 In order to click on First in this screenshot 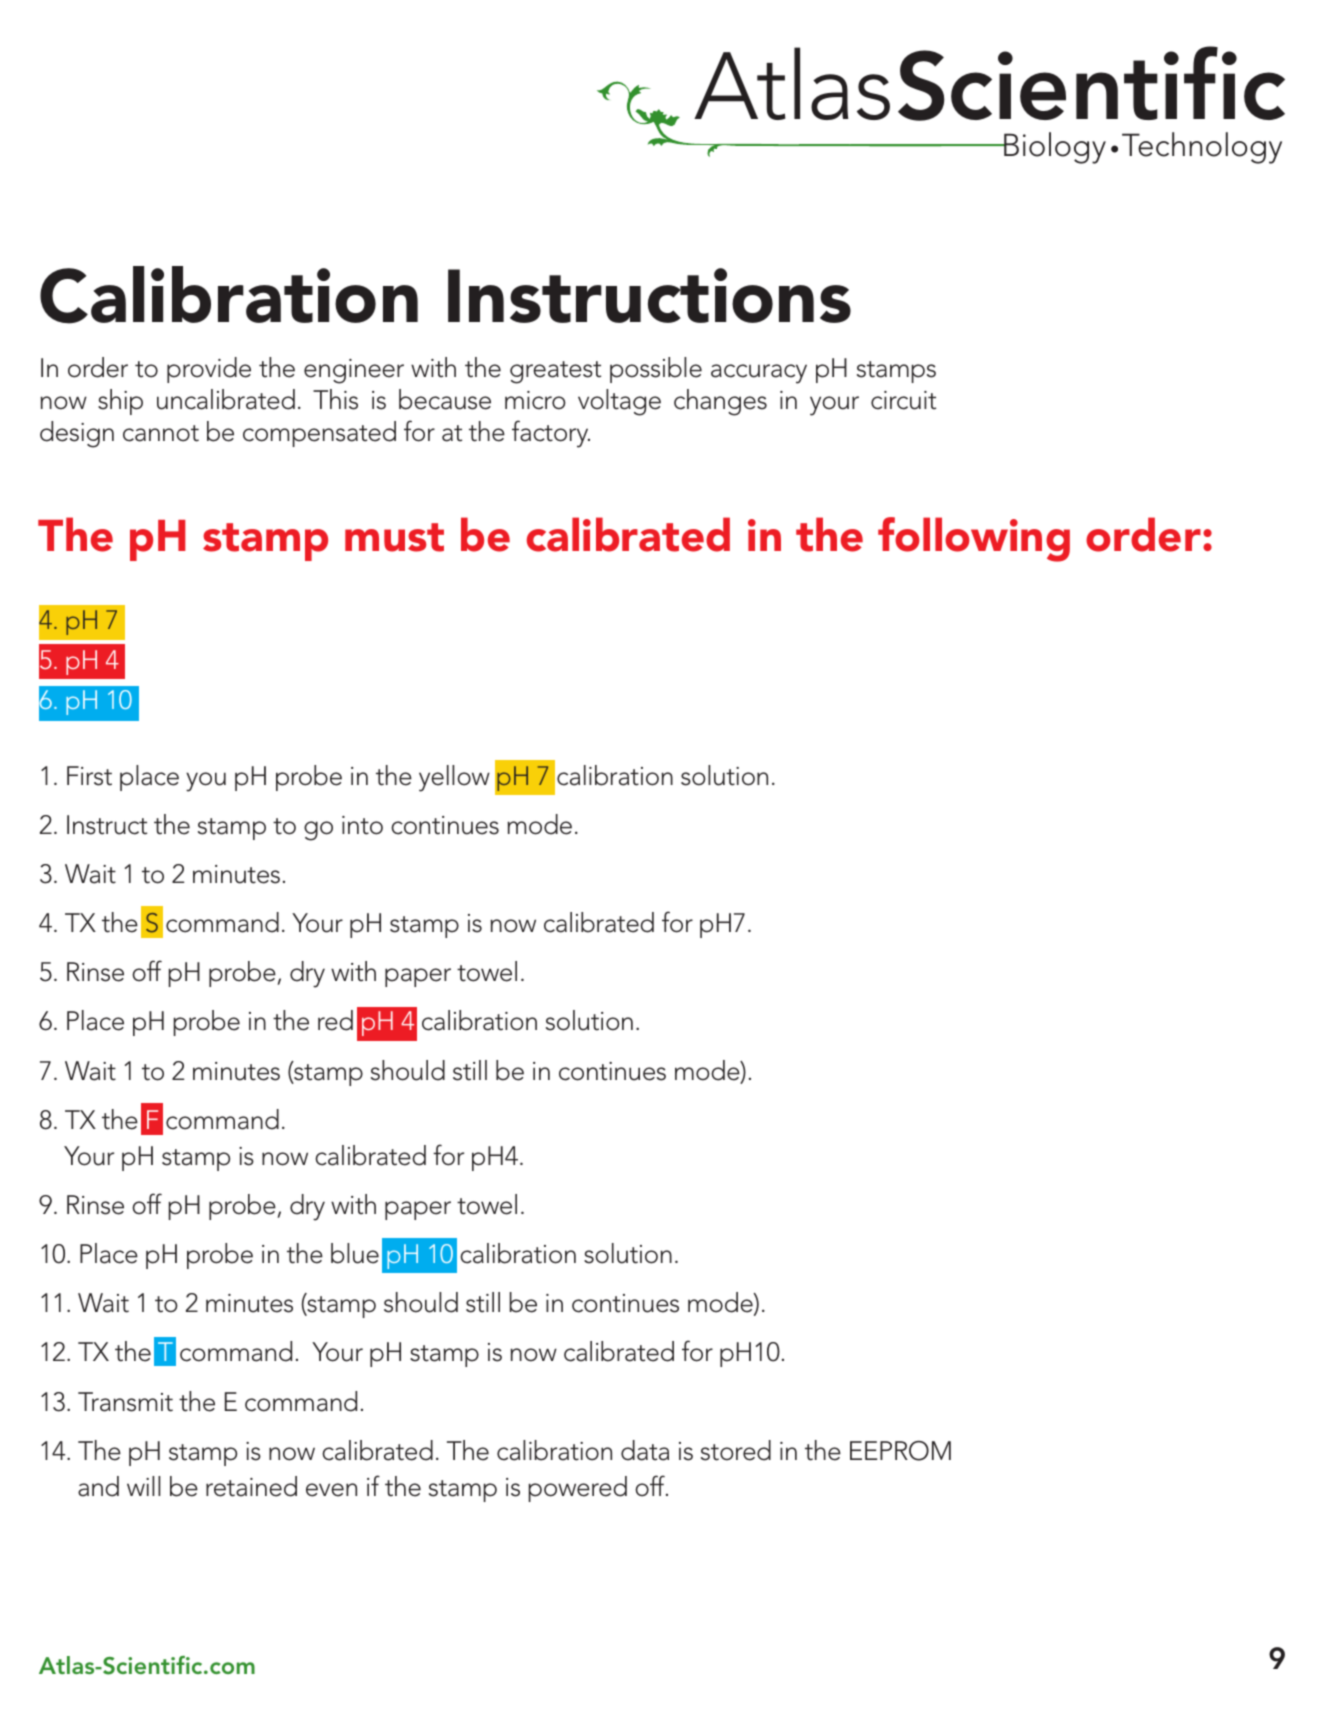, I will do `click(89, 776)`.
